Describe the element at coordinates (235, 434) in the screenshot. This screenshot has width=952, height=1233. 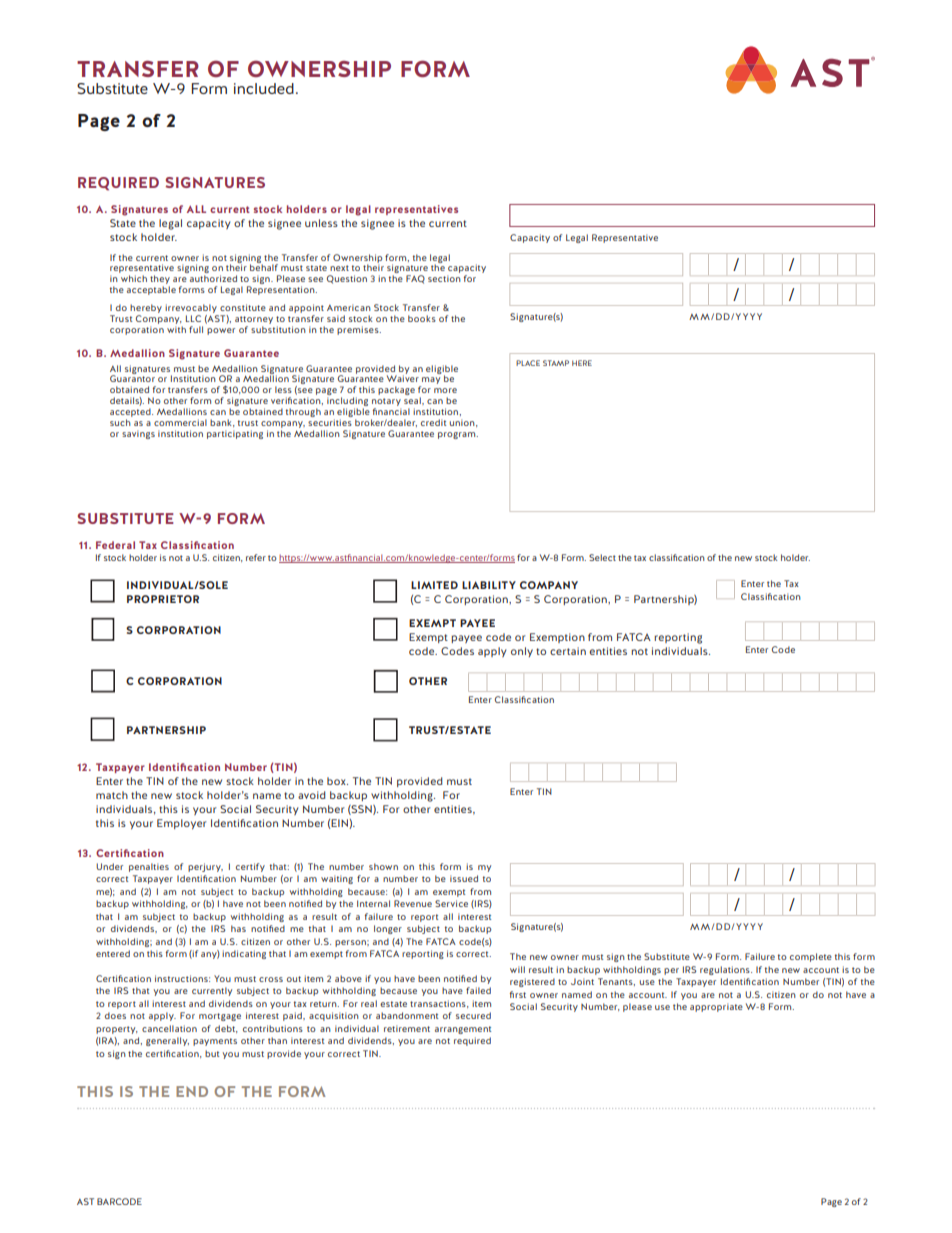
I see `participating` at that location.
